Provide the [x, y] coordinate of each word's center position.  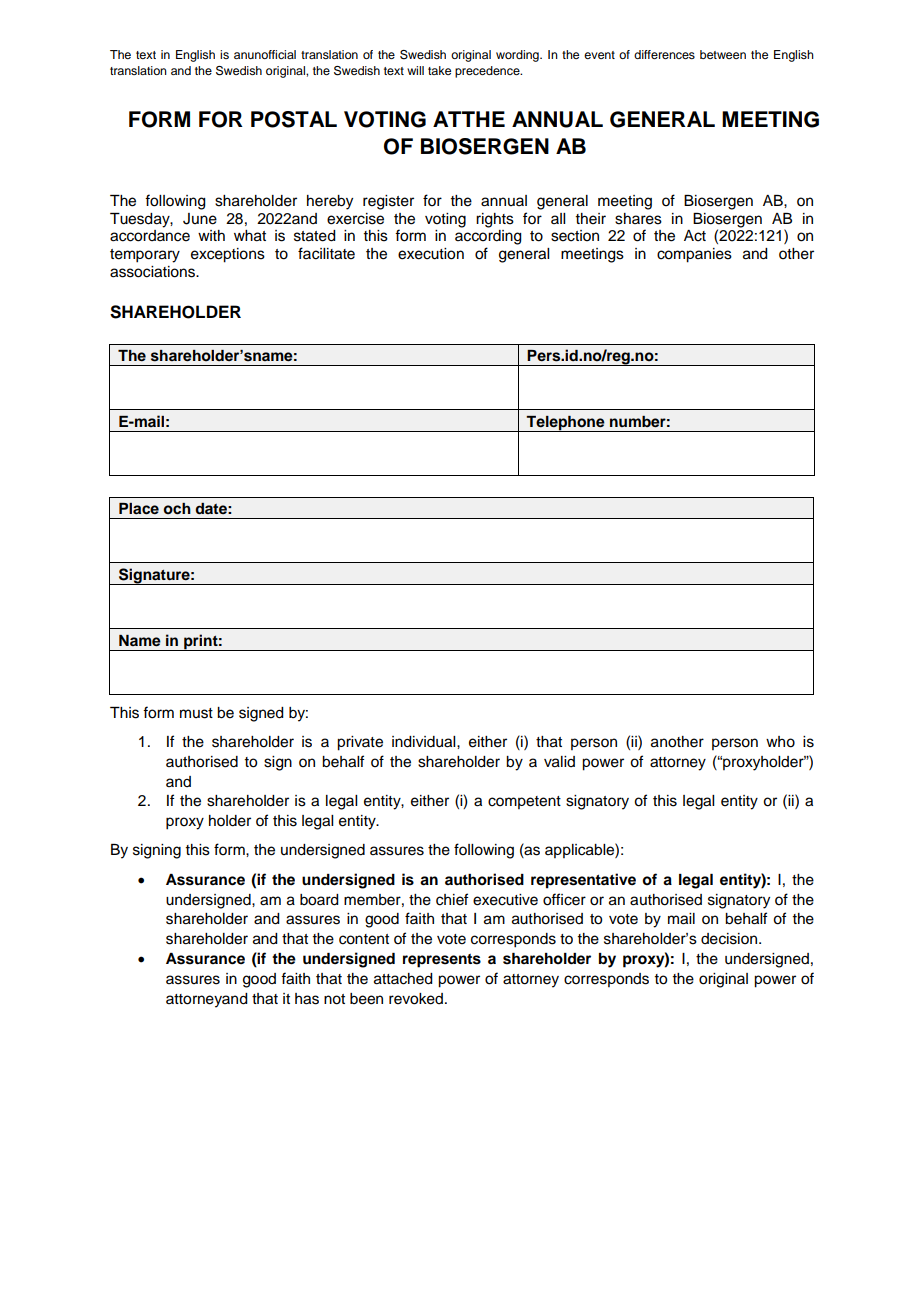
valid [559, 762]
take [439, 70]
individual [425, 742]
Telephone [566, 423]
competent [524, 802]
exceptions [228, 255]
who [780, 742]
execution [431, 254]
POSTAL [294, 119]
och [177, 509]
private [360, 743]
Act [695, 236]
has [307, 999]
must [196, 713]
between [723, 54]
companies [694, 255]
